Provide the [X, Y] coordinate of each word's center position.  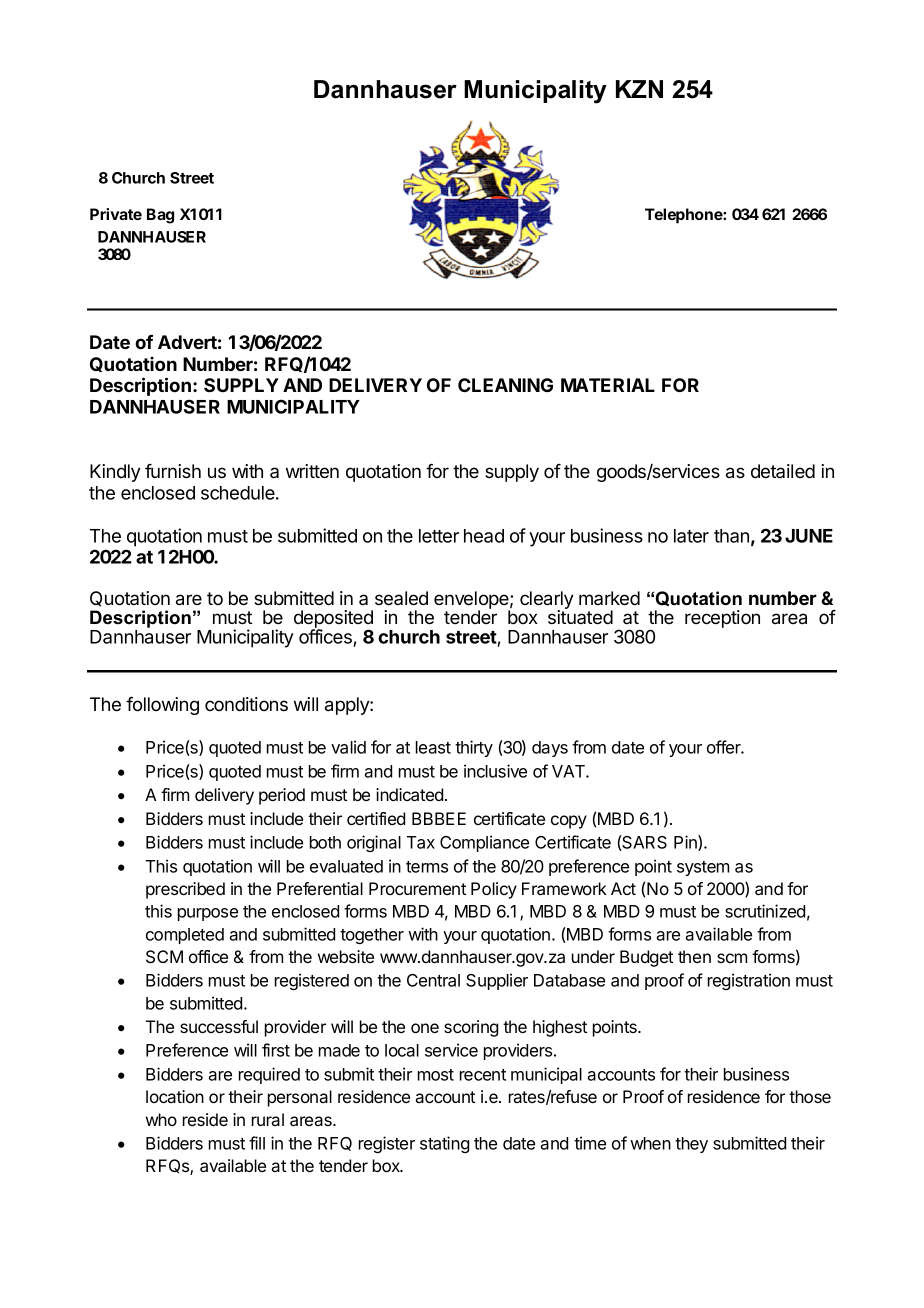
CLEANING [505, 385]
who [161, 1119]
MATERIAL [608, 385]
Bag [160, 216]
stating [444, 1144]
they [691, 1145]
